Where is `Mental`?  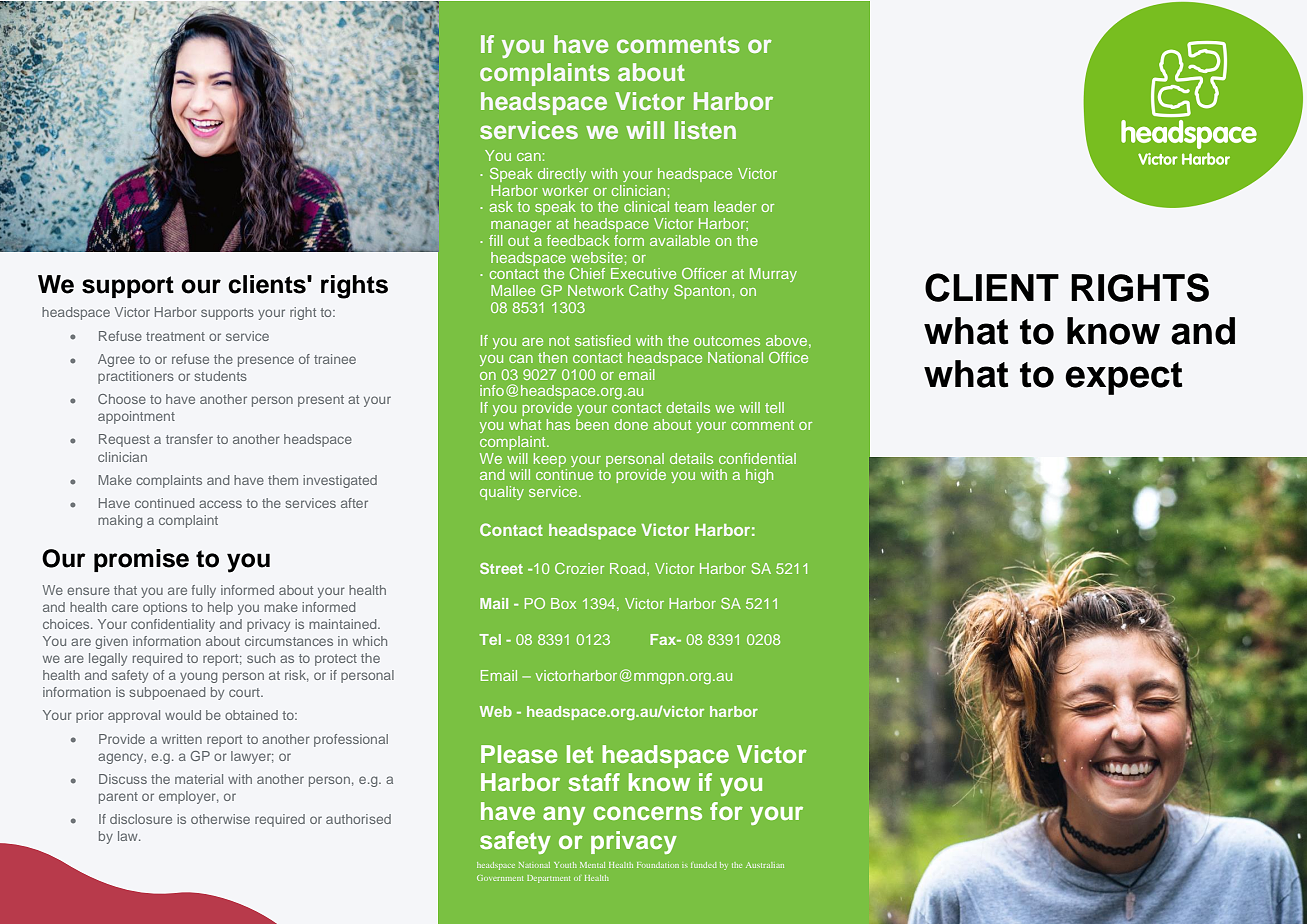 Mental is located at coordinates (592, 865).
